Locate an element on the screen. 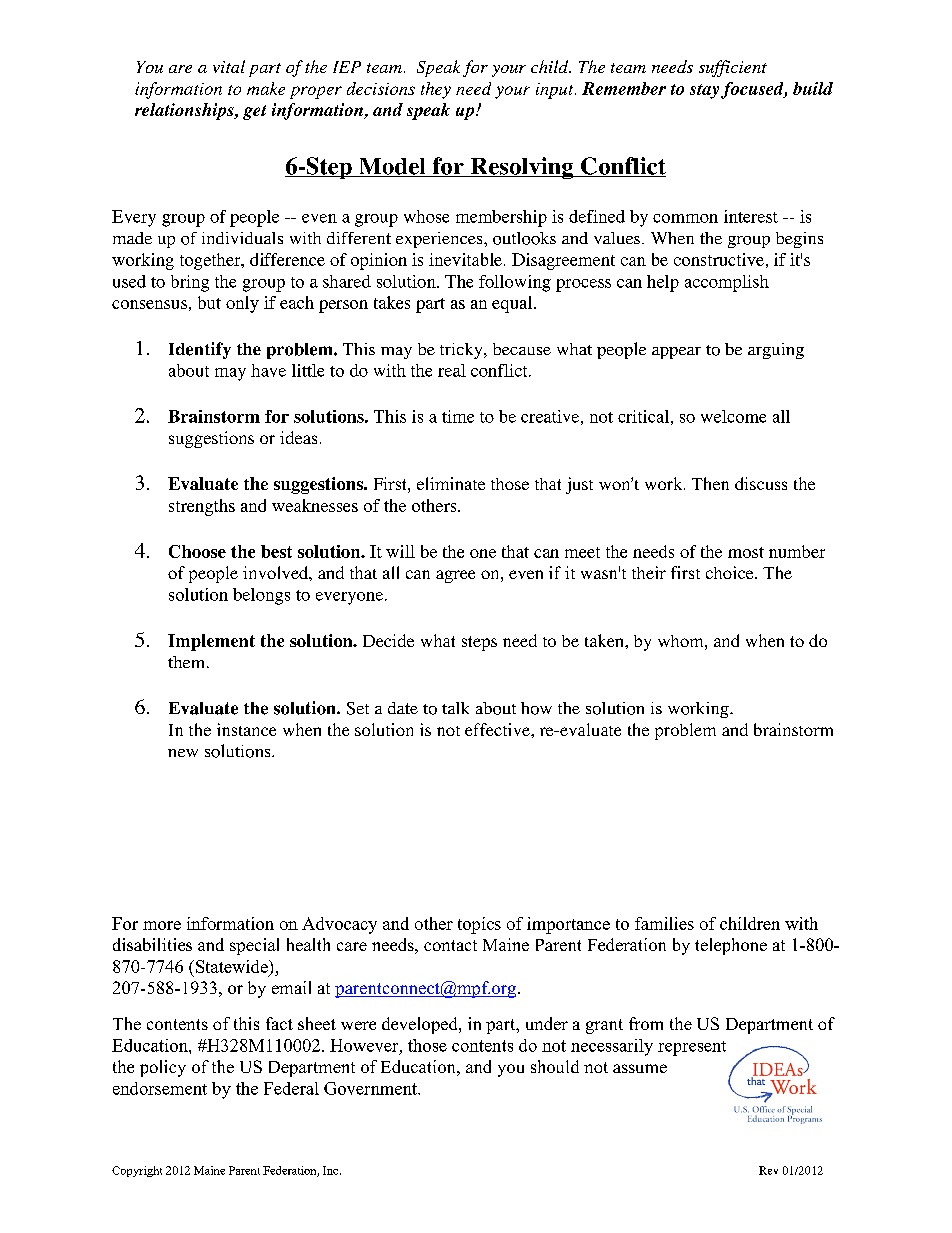 The height and width of the screenshot is (1233, 952). effective is located at coordinates (498, 729).
